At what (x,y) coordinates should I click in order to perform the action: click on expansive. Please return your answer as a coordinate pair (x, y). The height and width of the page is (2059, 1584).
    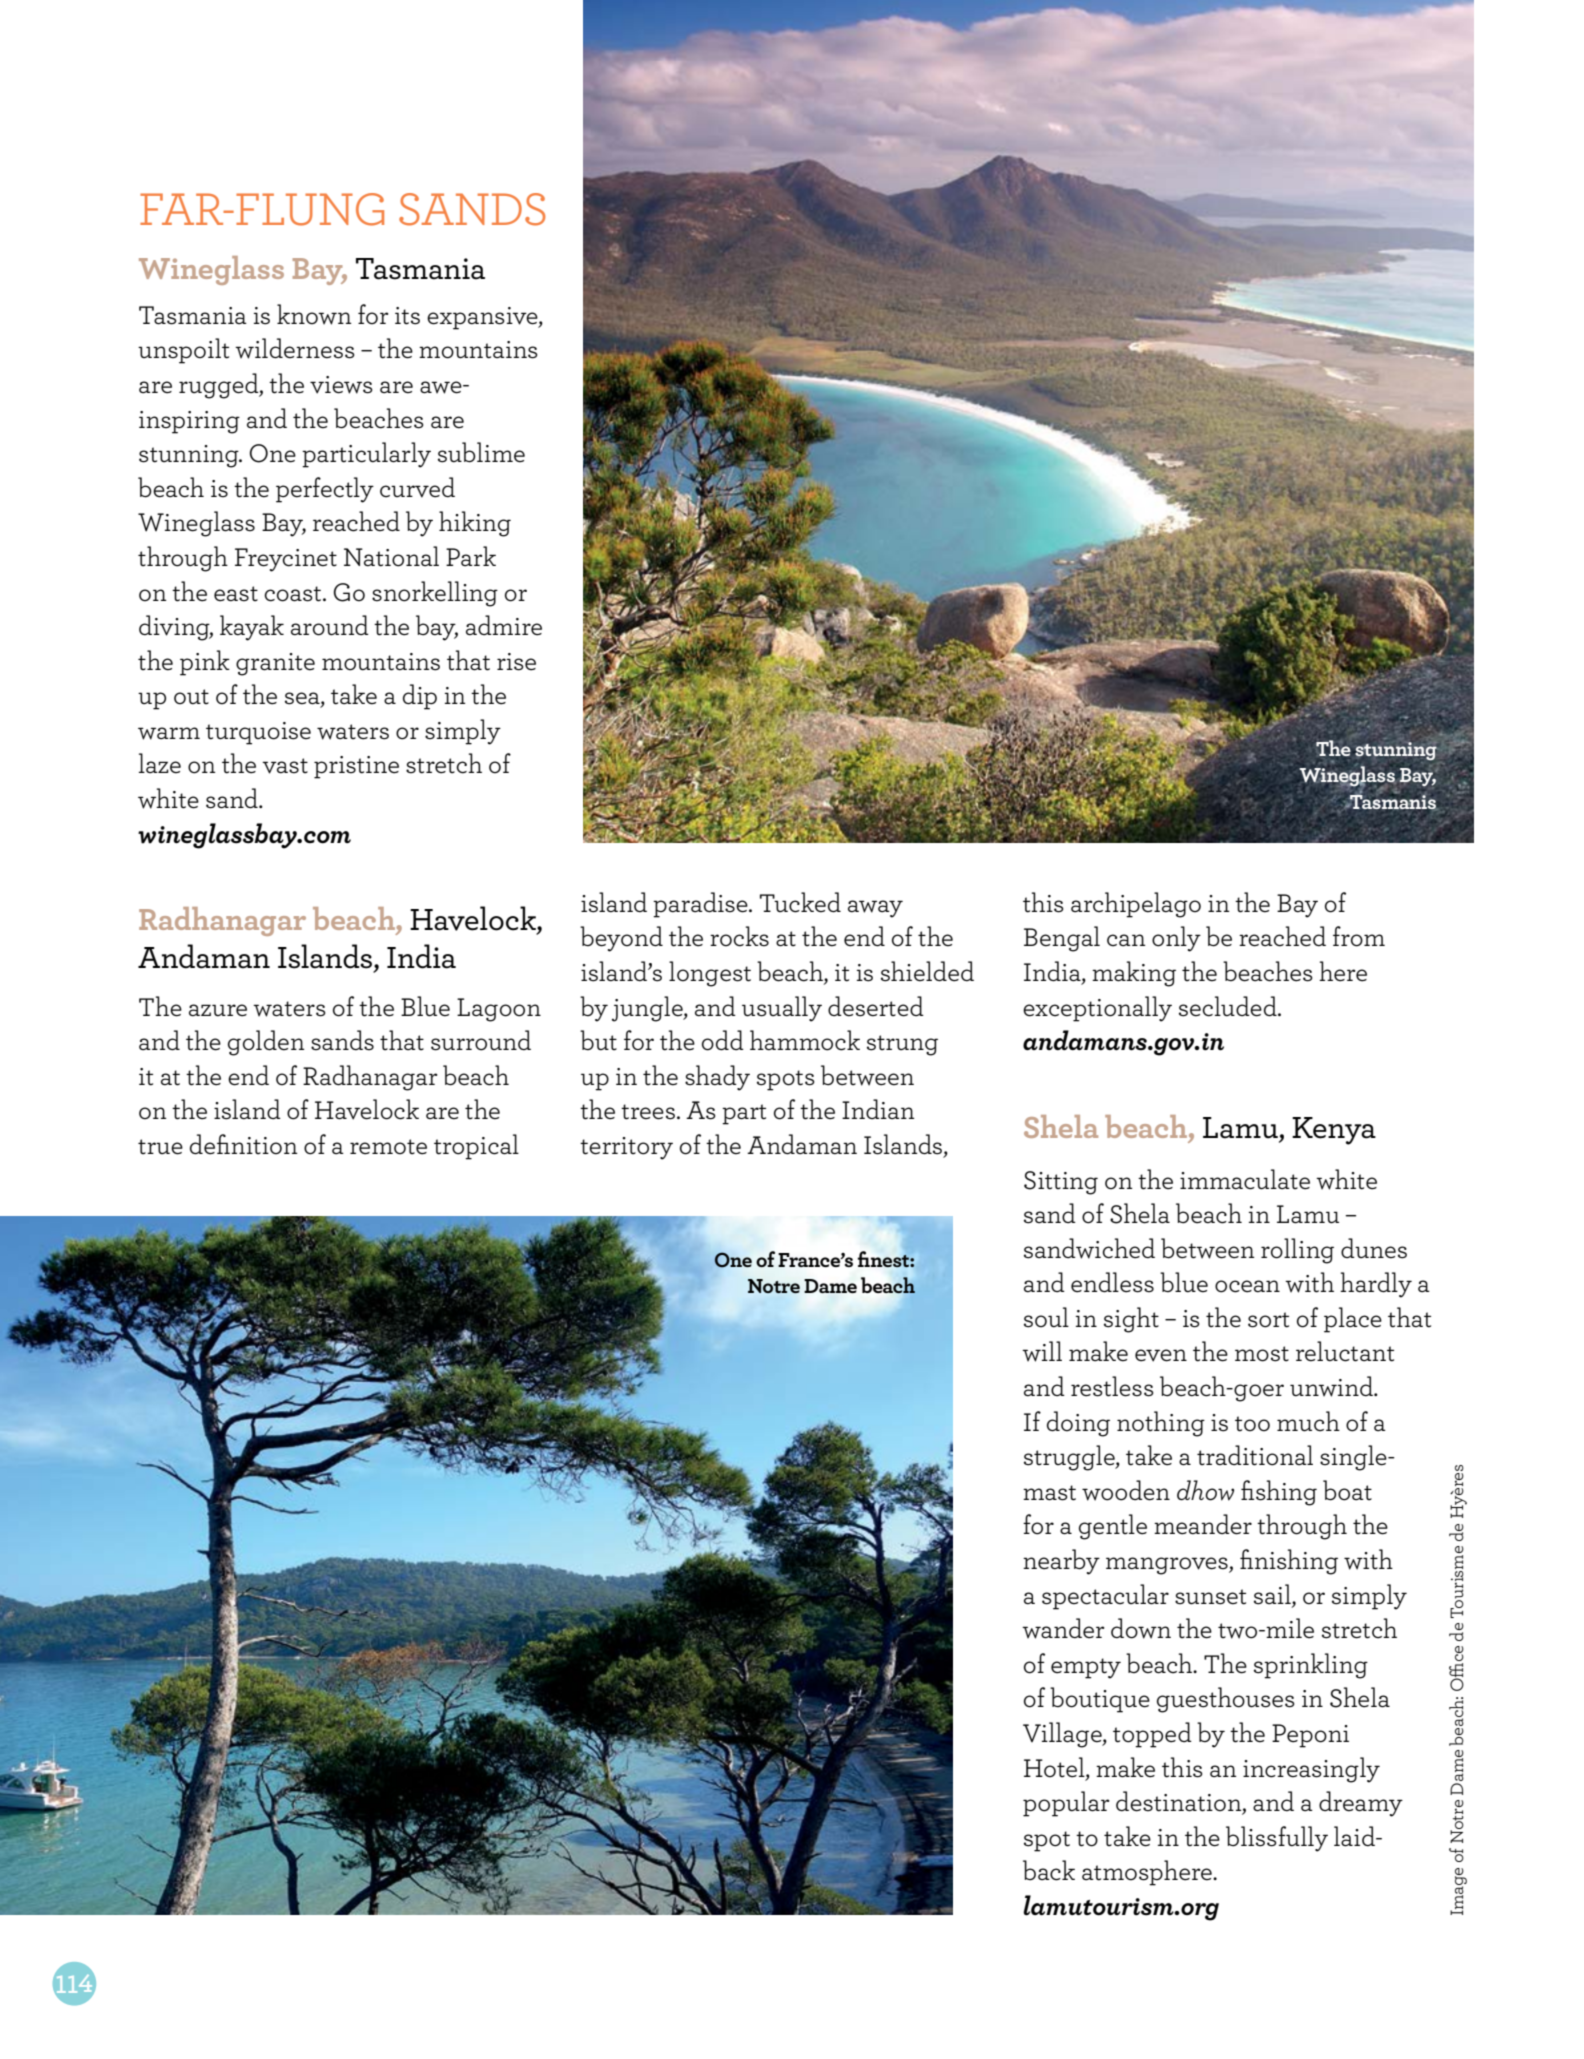
    Looking at the image, I should click on (483, 318).
